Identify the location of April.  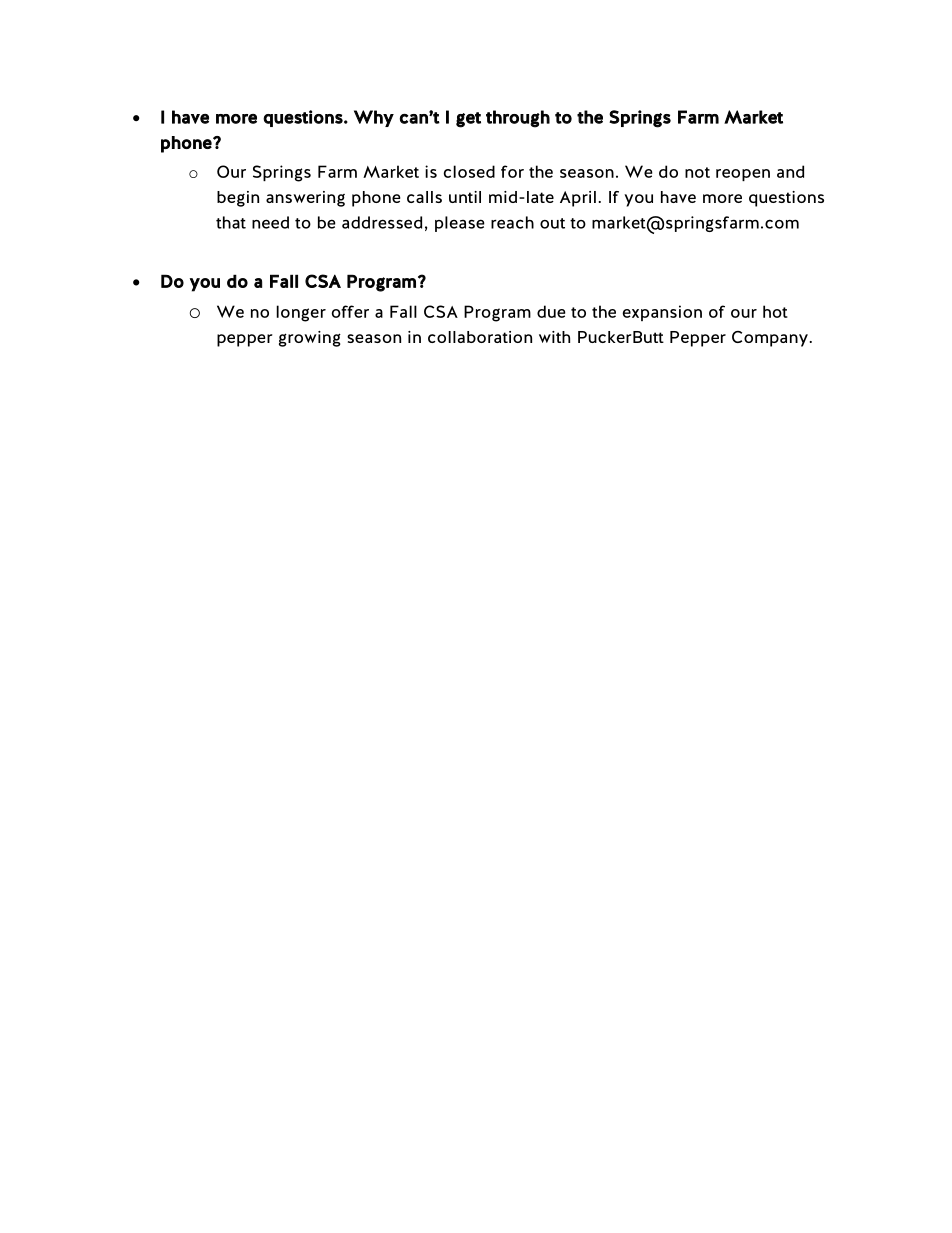
(578, 199).
